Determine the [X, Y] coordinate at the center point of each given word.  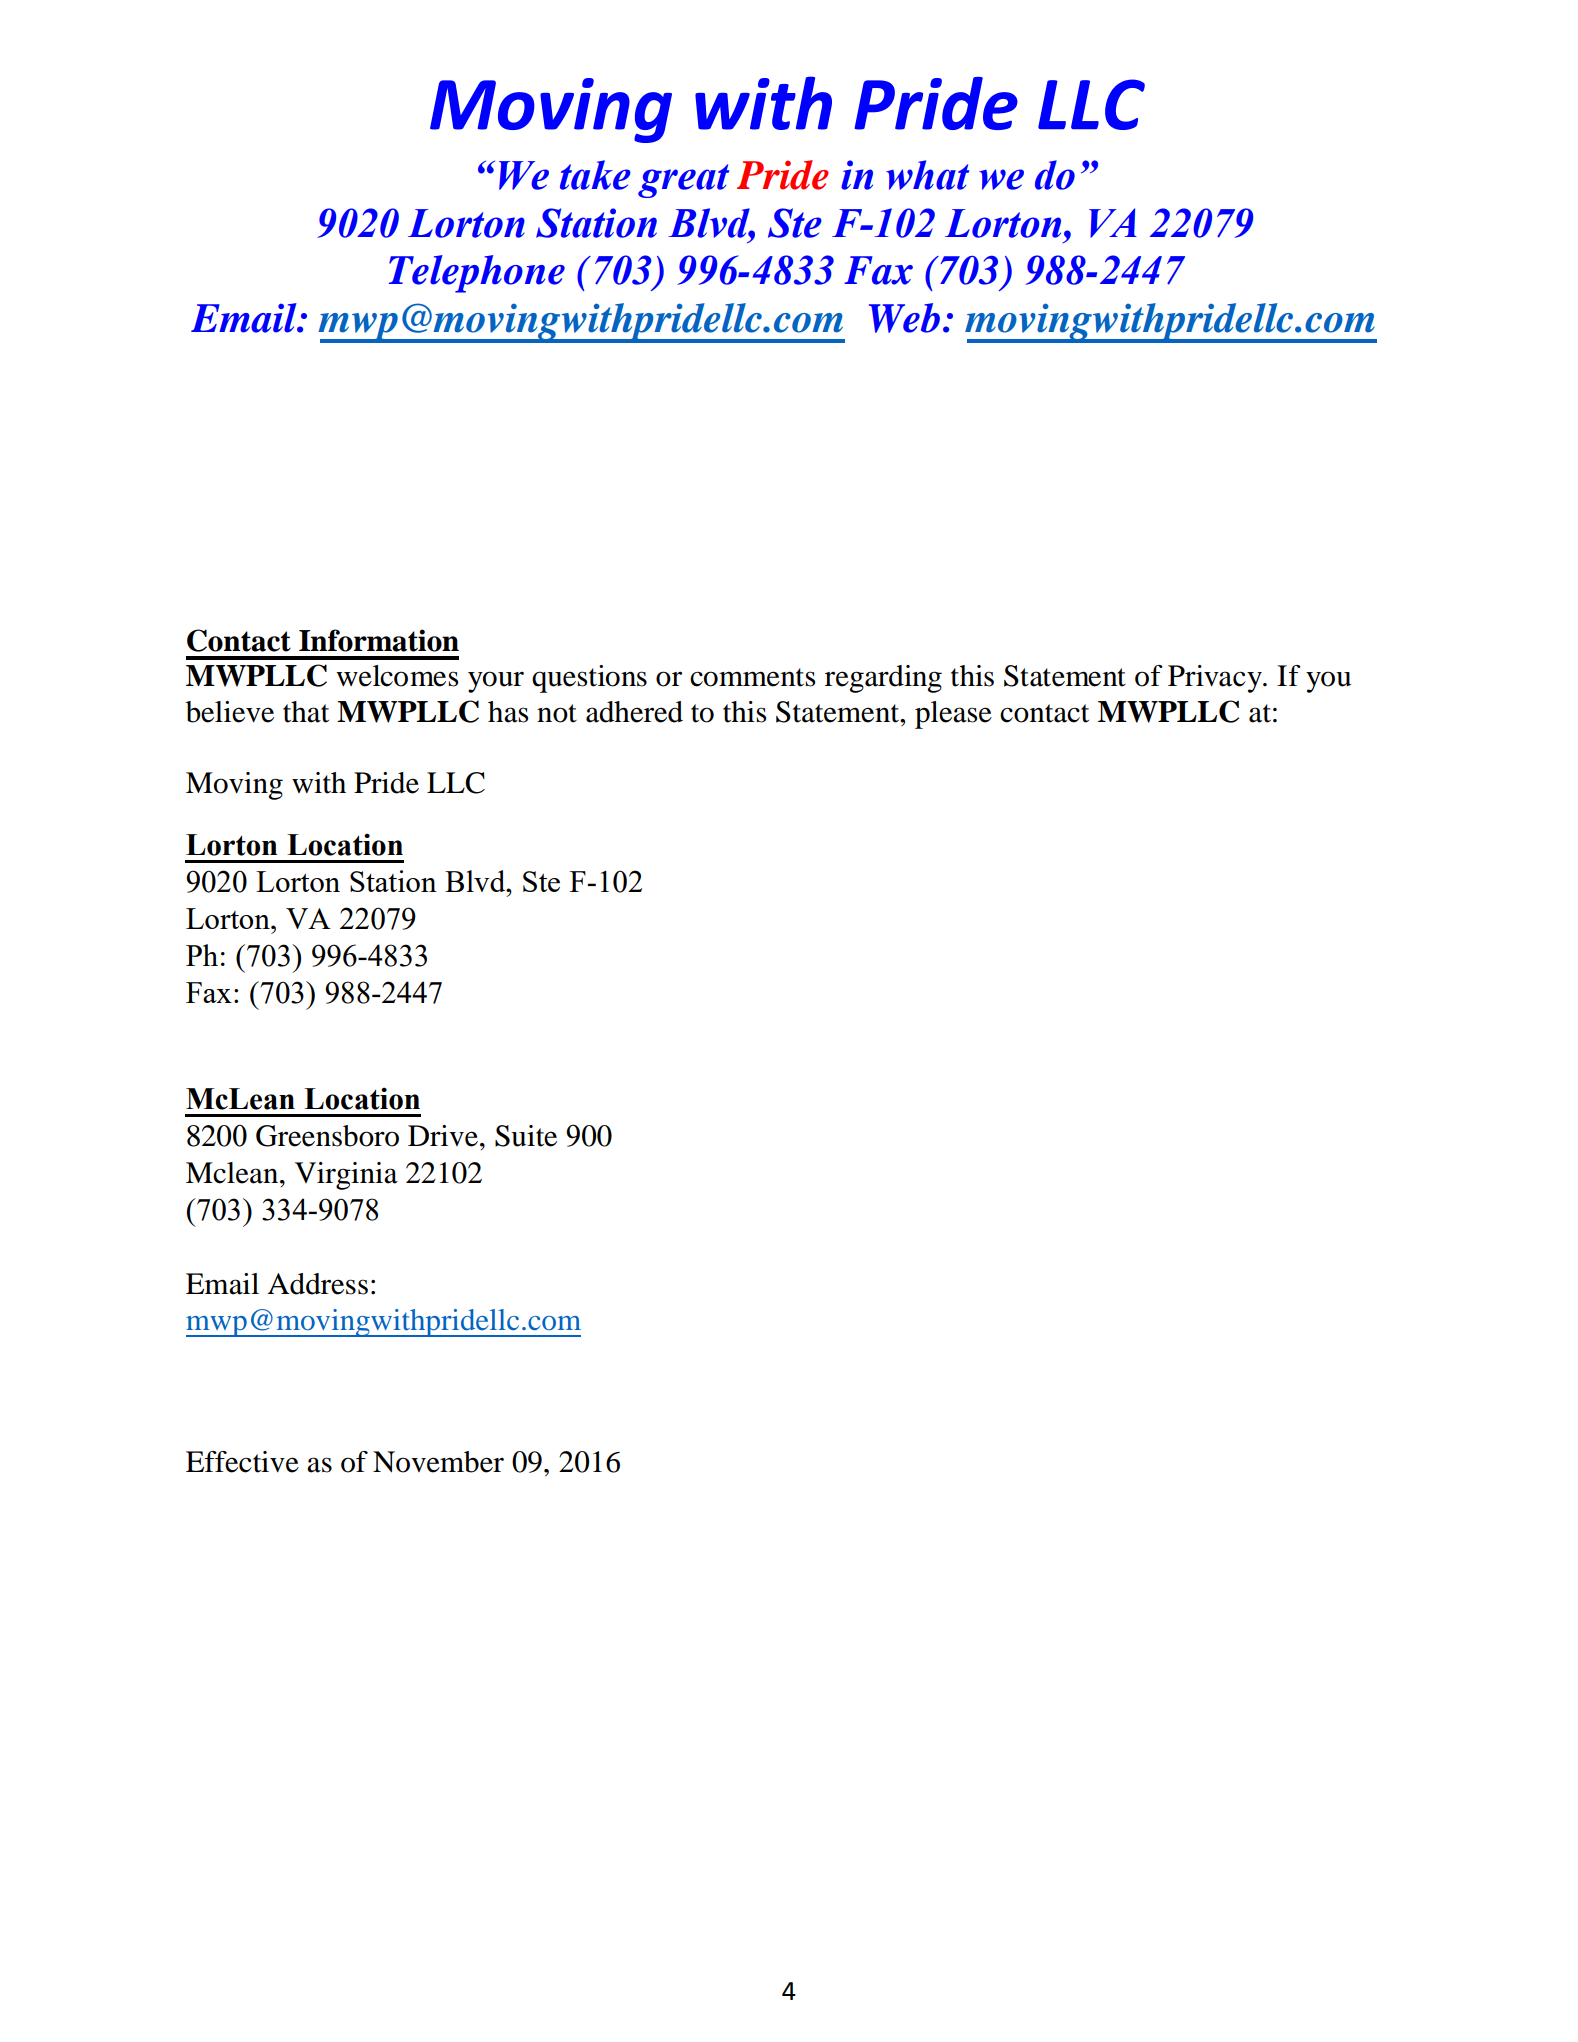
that [306, 712]
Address [317, 1284]
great [683, 181]
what [927, 175]
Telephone [477, 274]
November [438, 1462]
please [953, 715]
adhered [634, 712]
